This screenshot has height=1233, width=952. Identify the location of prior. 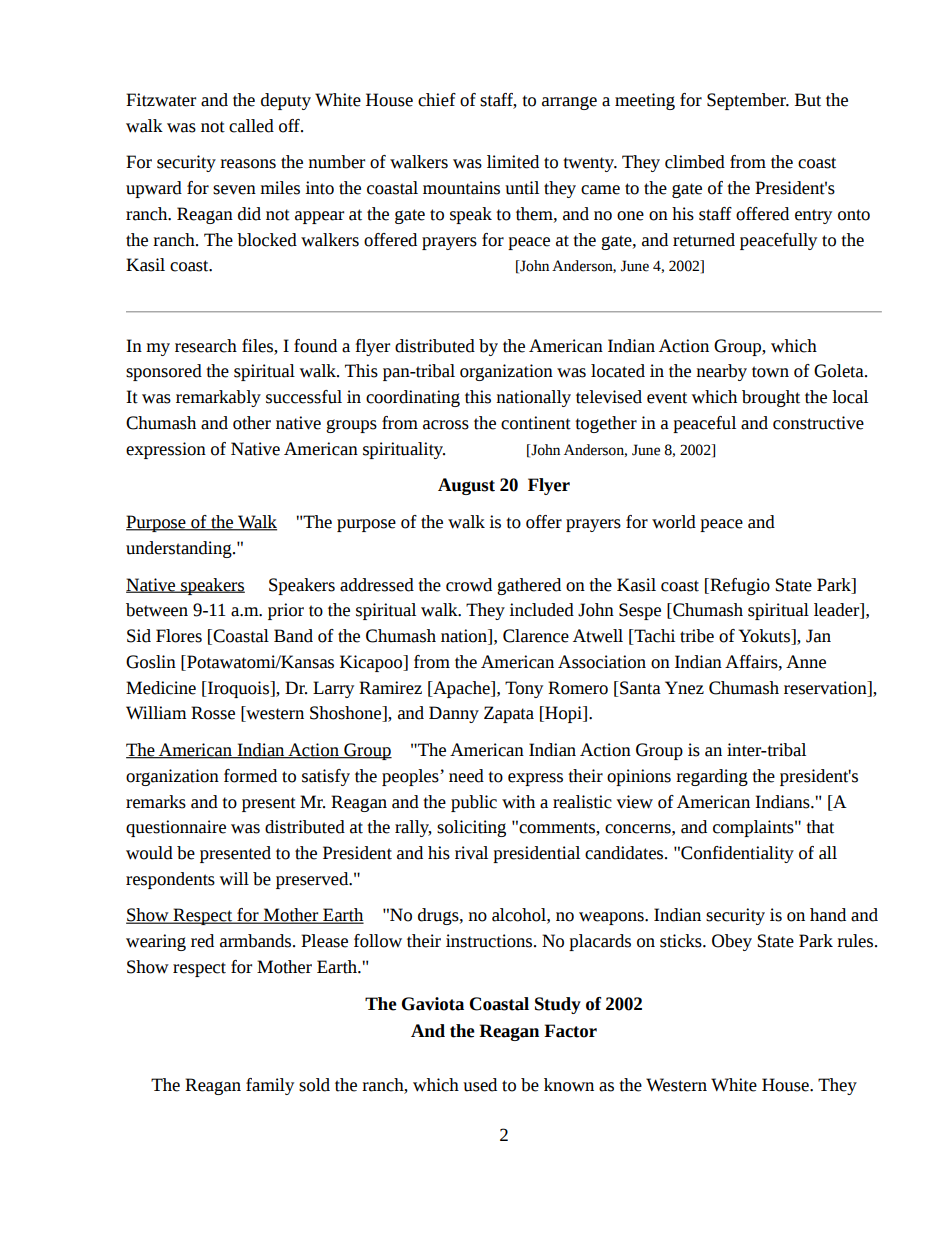
(286, 611).
